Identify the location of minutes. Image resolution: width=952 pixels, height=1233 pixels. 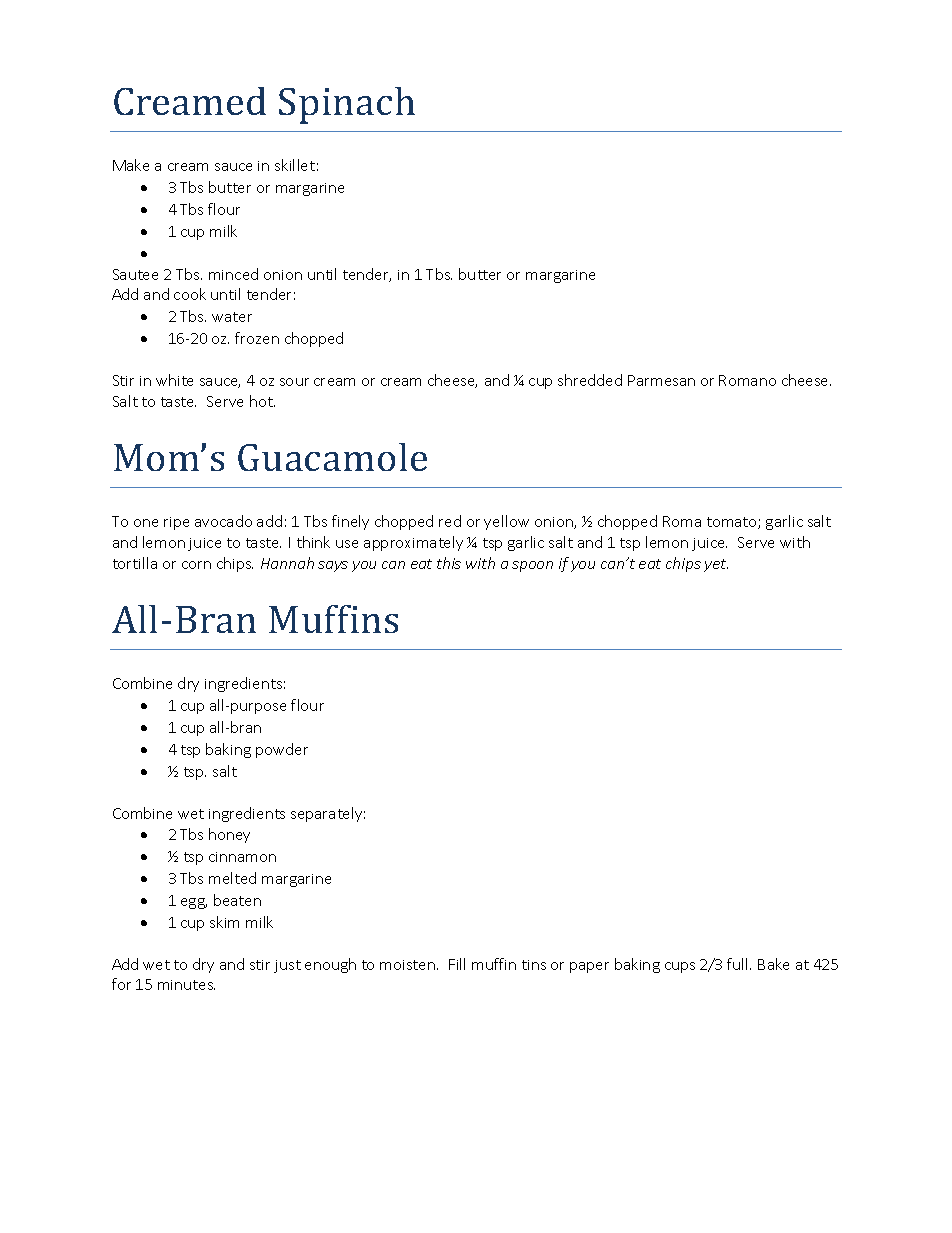
(186, 985).
